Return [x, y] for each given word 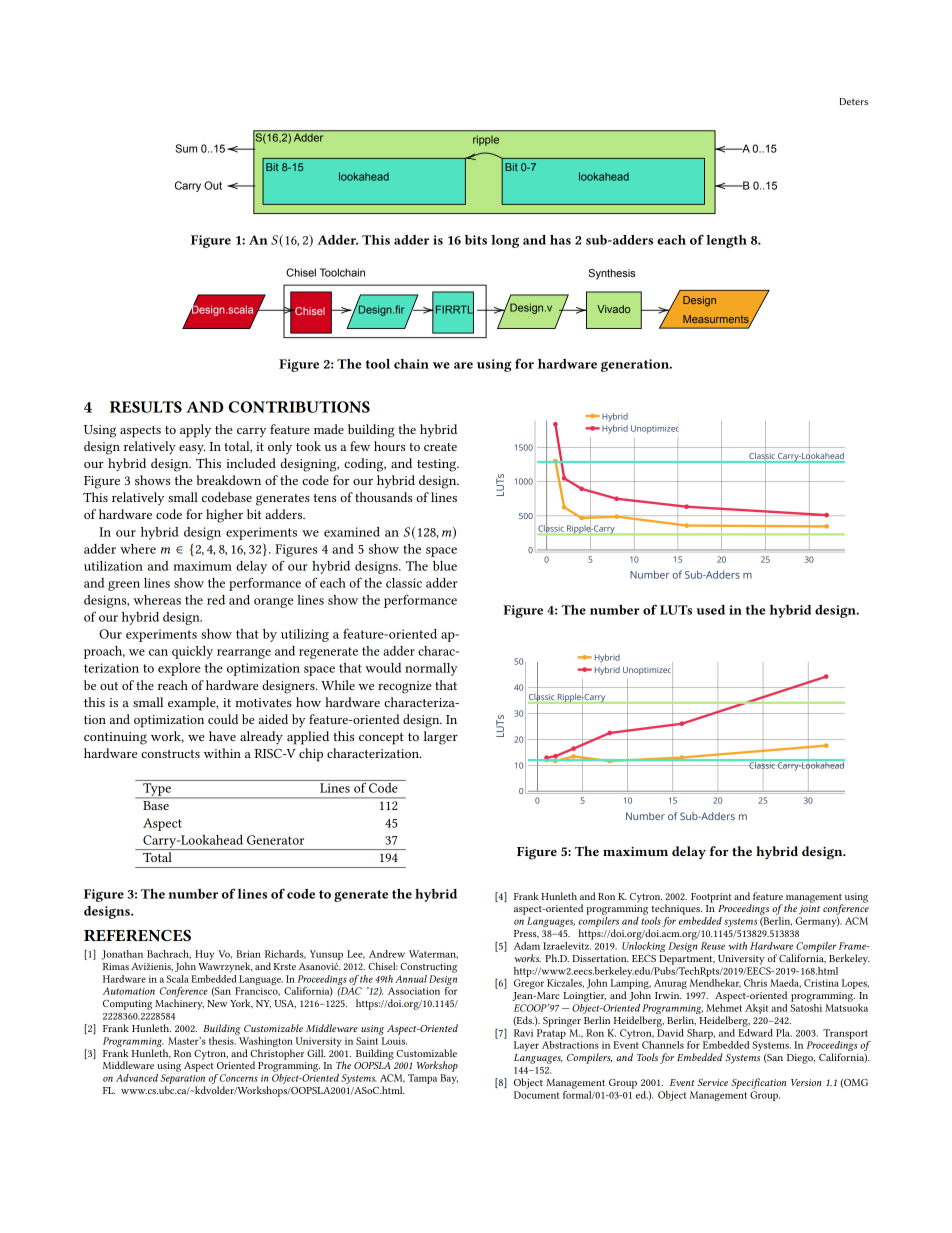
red [216, 600]
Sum [186, 148]
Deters [854, 101]
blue [445, 566]
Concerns [237, 1078]
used [710, 610]
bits [476, 240]
